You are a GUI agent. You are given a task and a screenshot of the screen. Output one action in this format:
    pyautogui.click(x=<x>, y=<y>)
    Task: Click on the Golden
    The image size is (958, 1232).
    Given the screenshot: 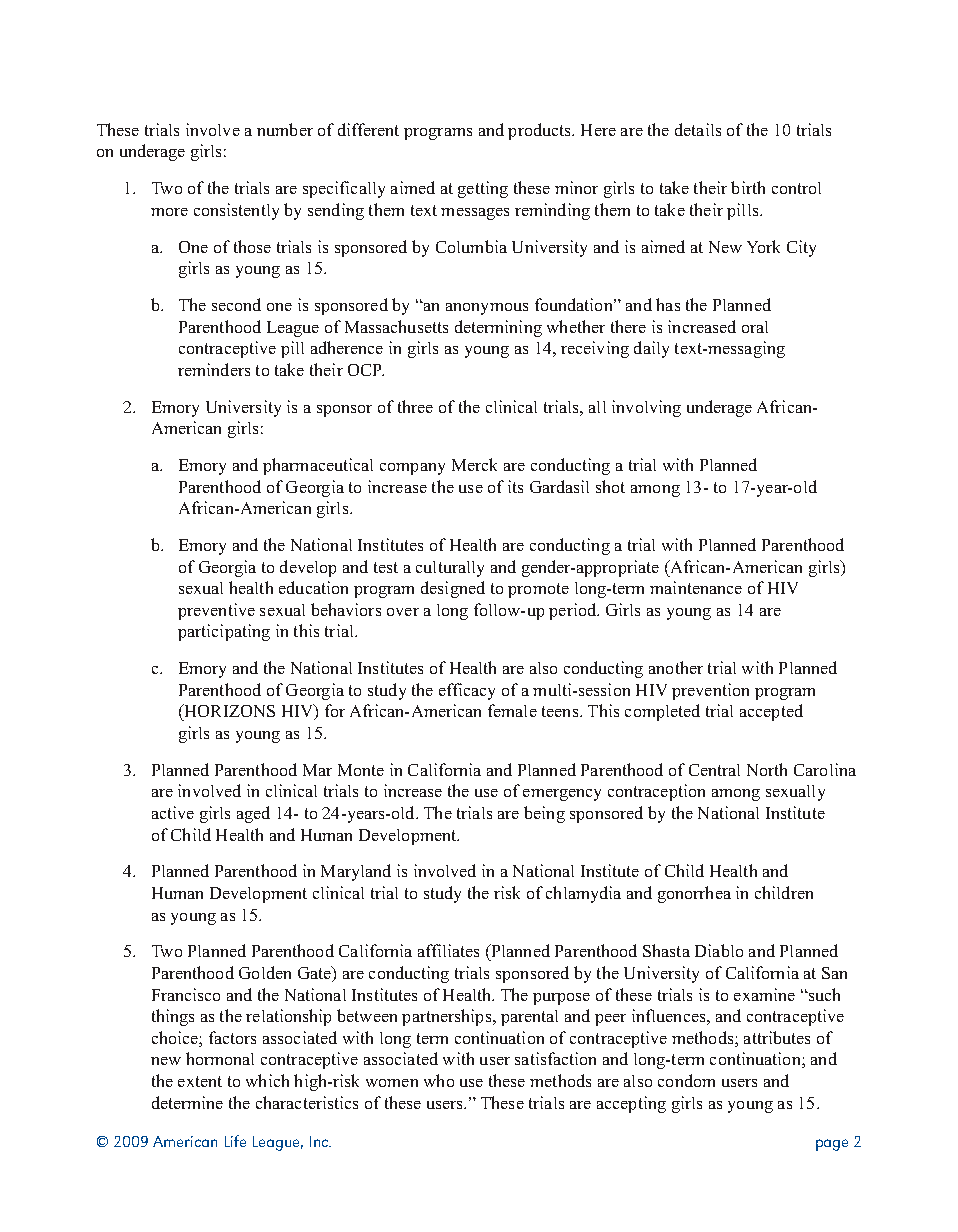 What is the action you would take?
    pyautogui.click(x=265, y=972)
